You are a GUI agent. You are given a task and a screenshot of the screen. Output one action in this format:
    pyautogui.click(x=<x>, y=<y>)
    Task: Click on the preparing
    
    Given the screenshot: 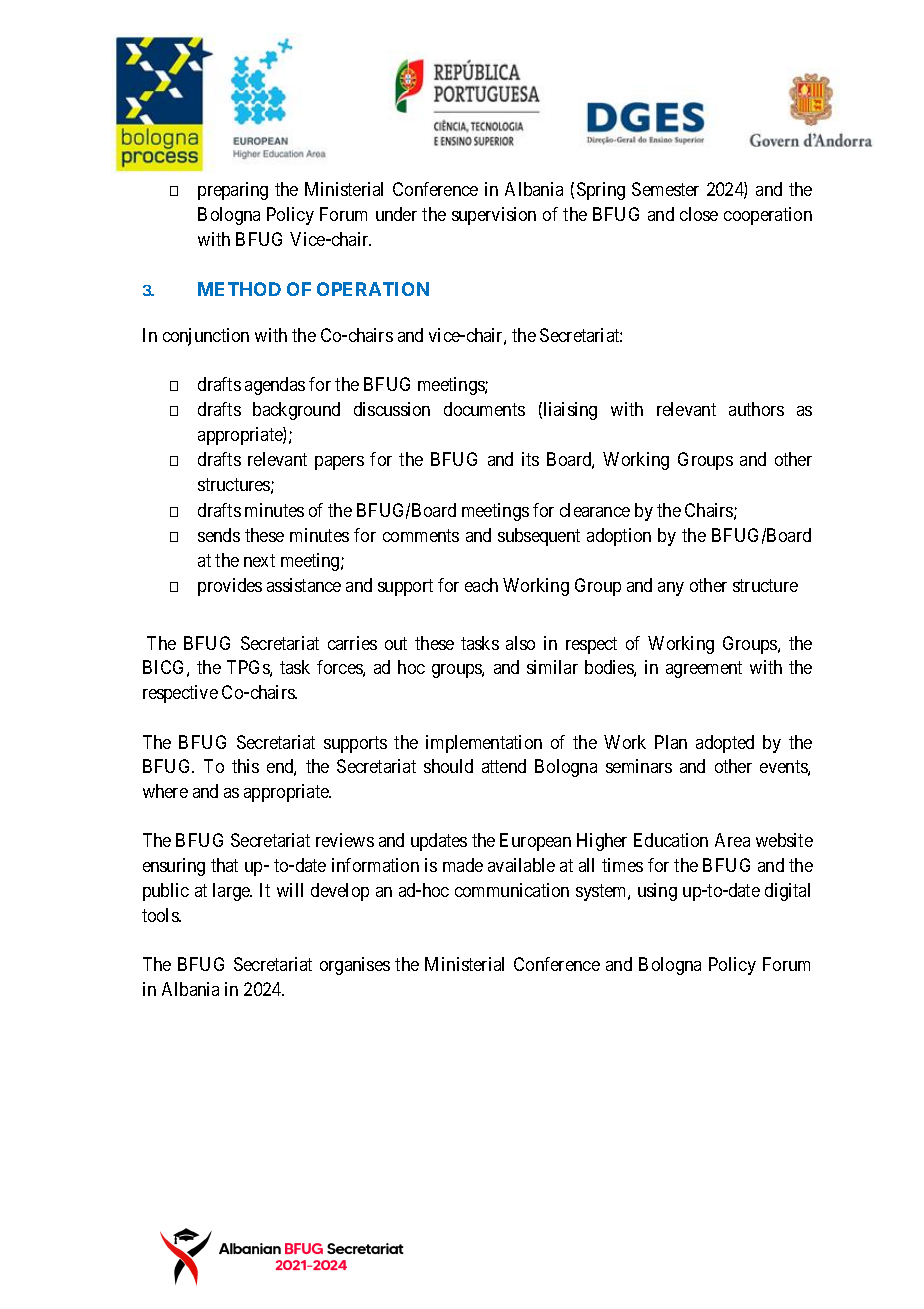 What is the action you would take?
    pyautogui.click(x=233, y=191)
